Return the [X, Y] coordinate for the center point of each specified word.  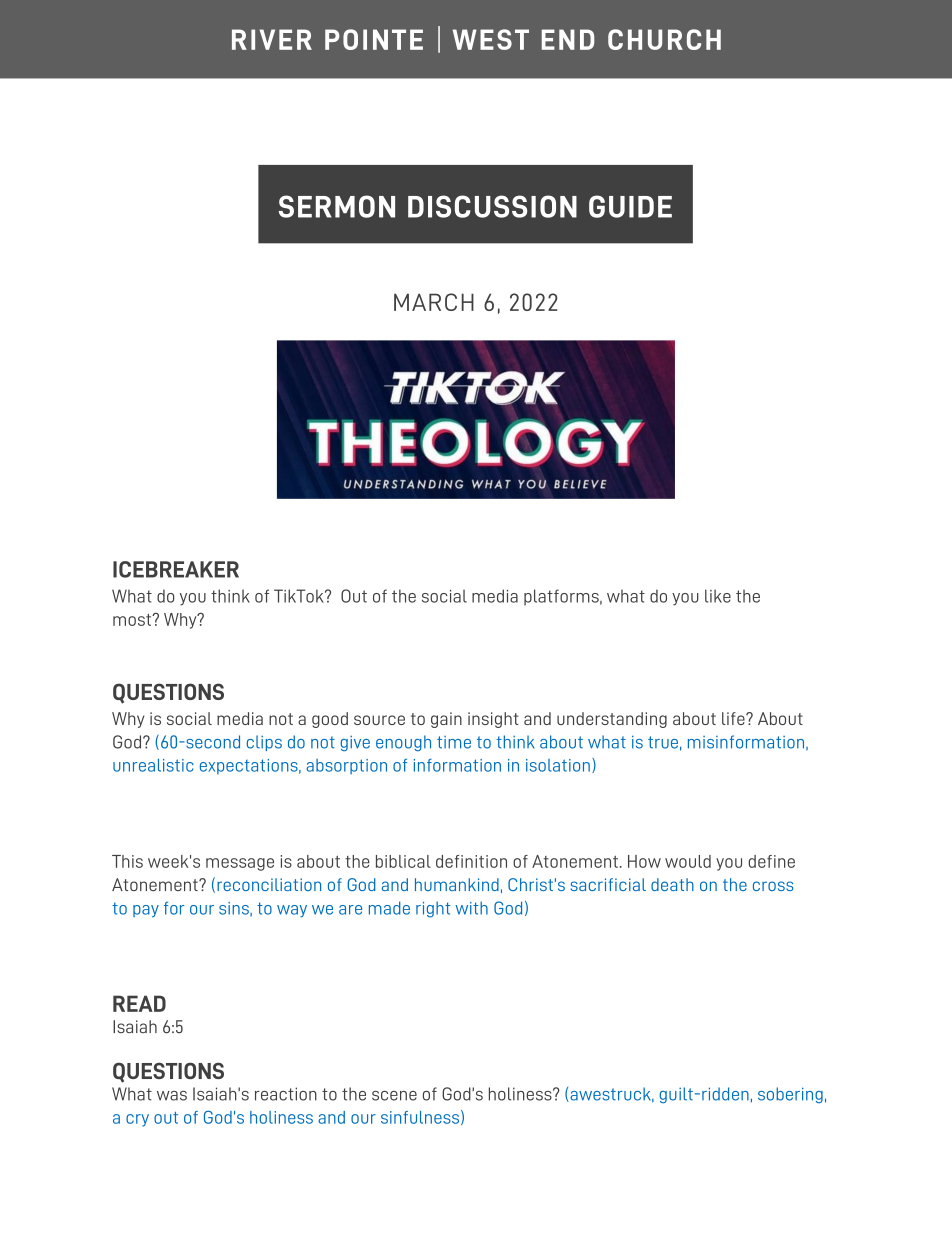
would [688, 861]
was [172, 1096]
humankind [457, 884]
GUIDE [630, 206]
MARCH [434, 302]
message [240, 864]
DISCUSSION [492, 206]
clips [264, 743]
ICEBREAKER [176, 569]
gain [446, 720]
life [734, 718]
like [718, 596]
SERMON [337, 206]
